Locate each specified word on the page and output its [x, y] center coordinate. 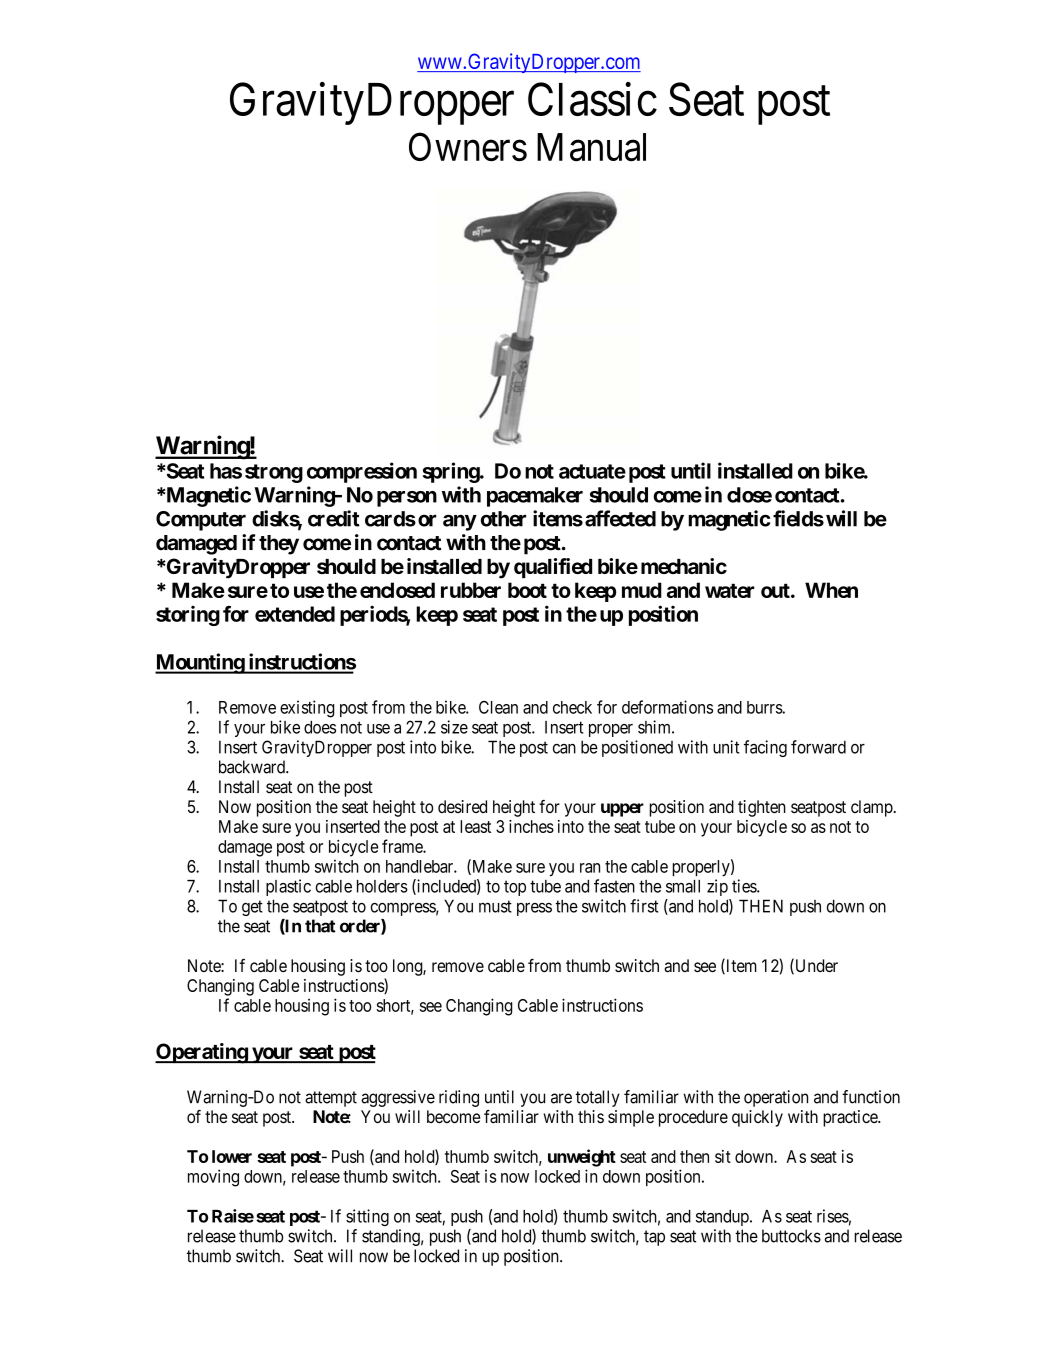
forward [818, 747]
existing [307, 709]
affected [620, 518]
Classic [592, 99]
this [591, 1116]
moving [213, 1178]
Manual [591, 147]
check [572, 707]
